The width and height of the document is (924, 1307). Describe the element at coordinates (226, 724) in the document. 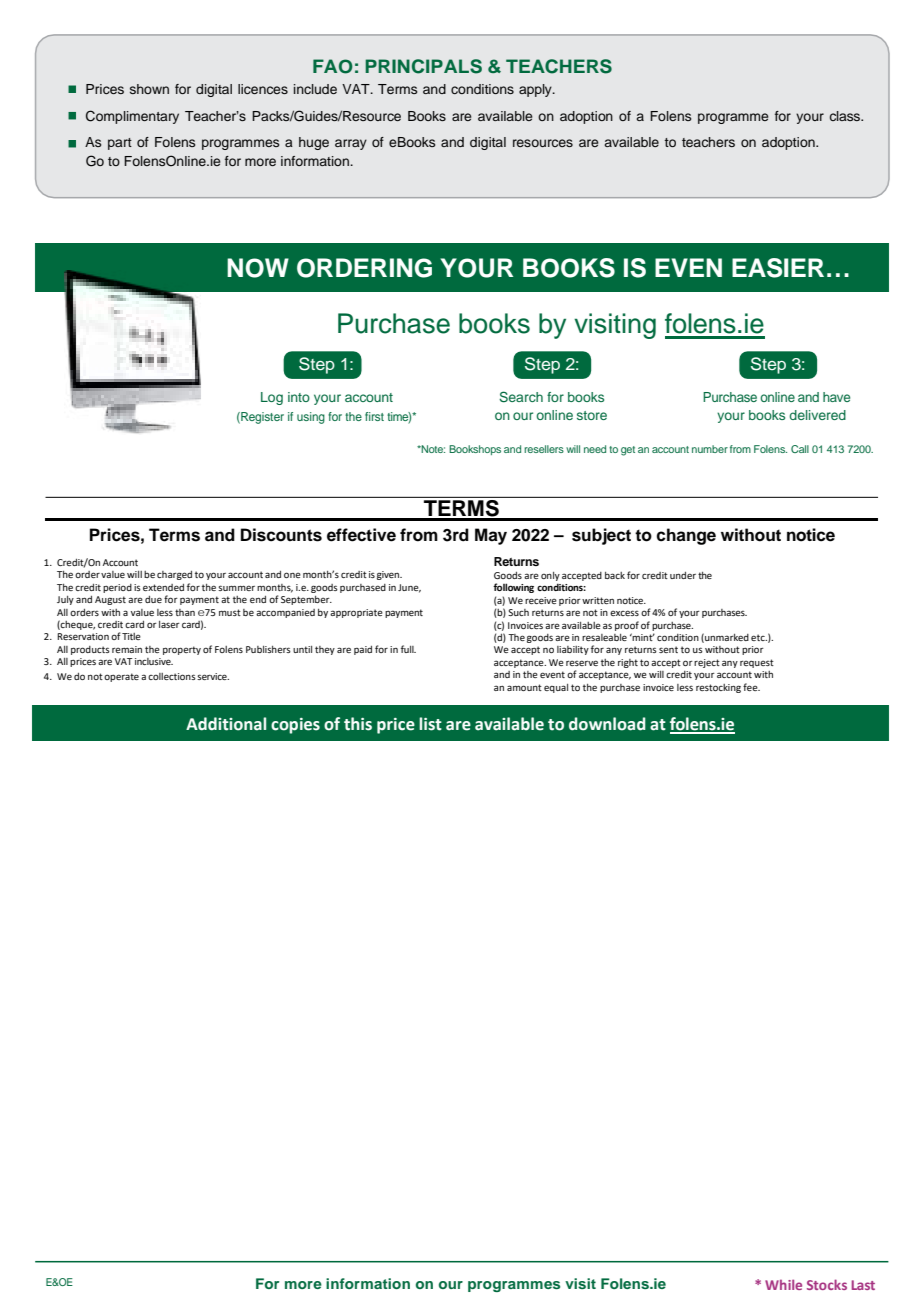

I see `Additional` at that location.
